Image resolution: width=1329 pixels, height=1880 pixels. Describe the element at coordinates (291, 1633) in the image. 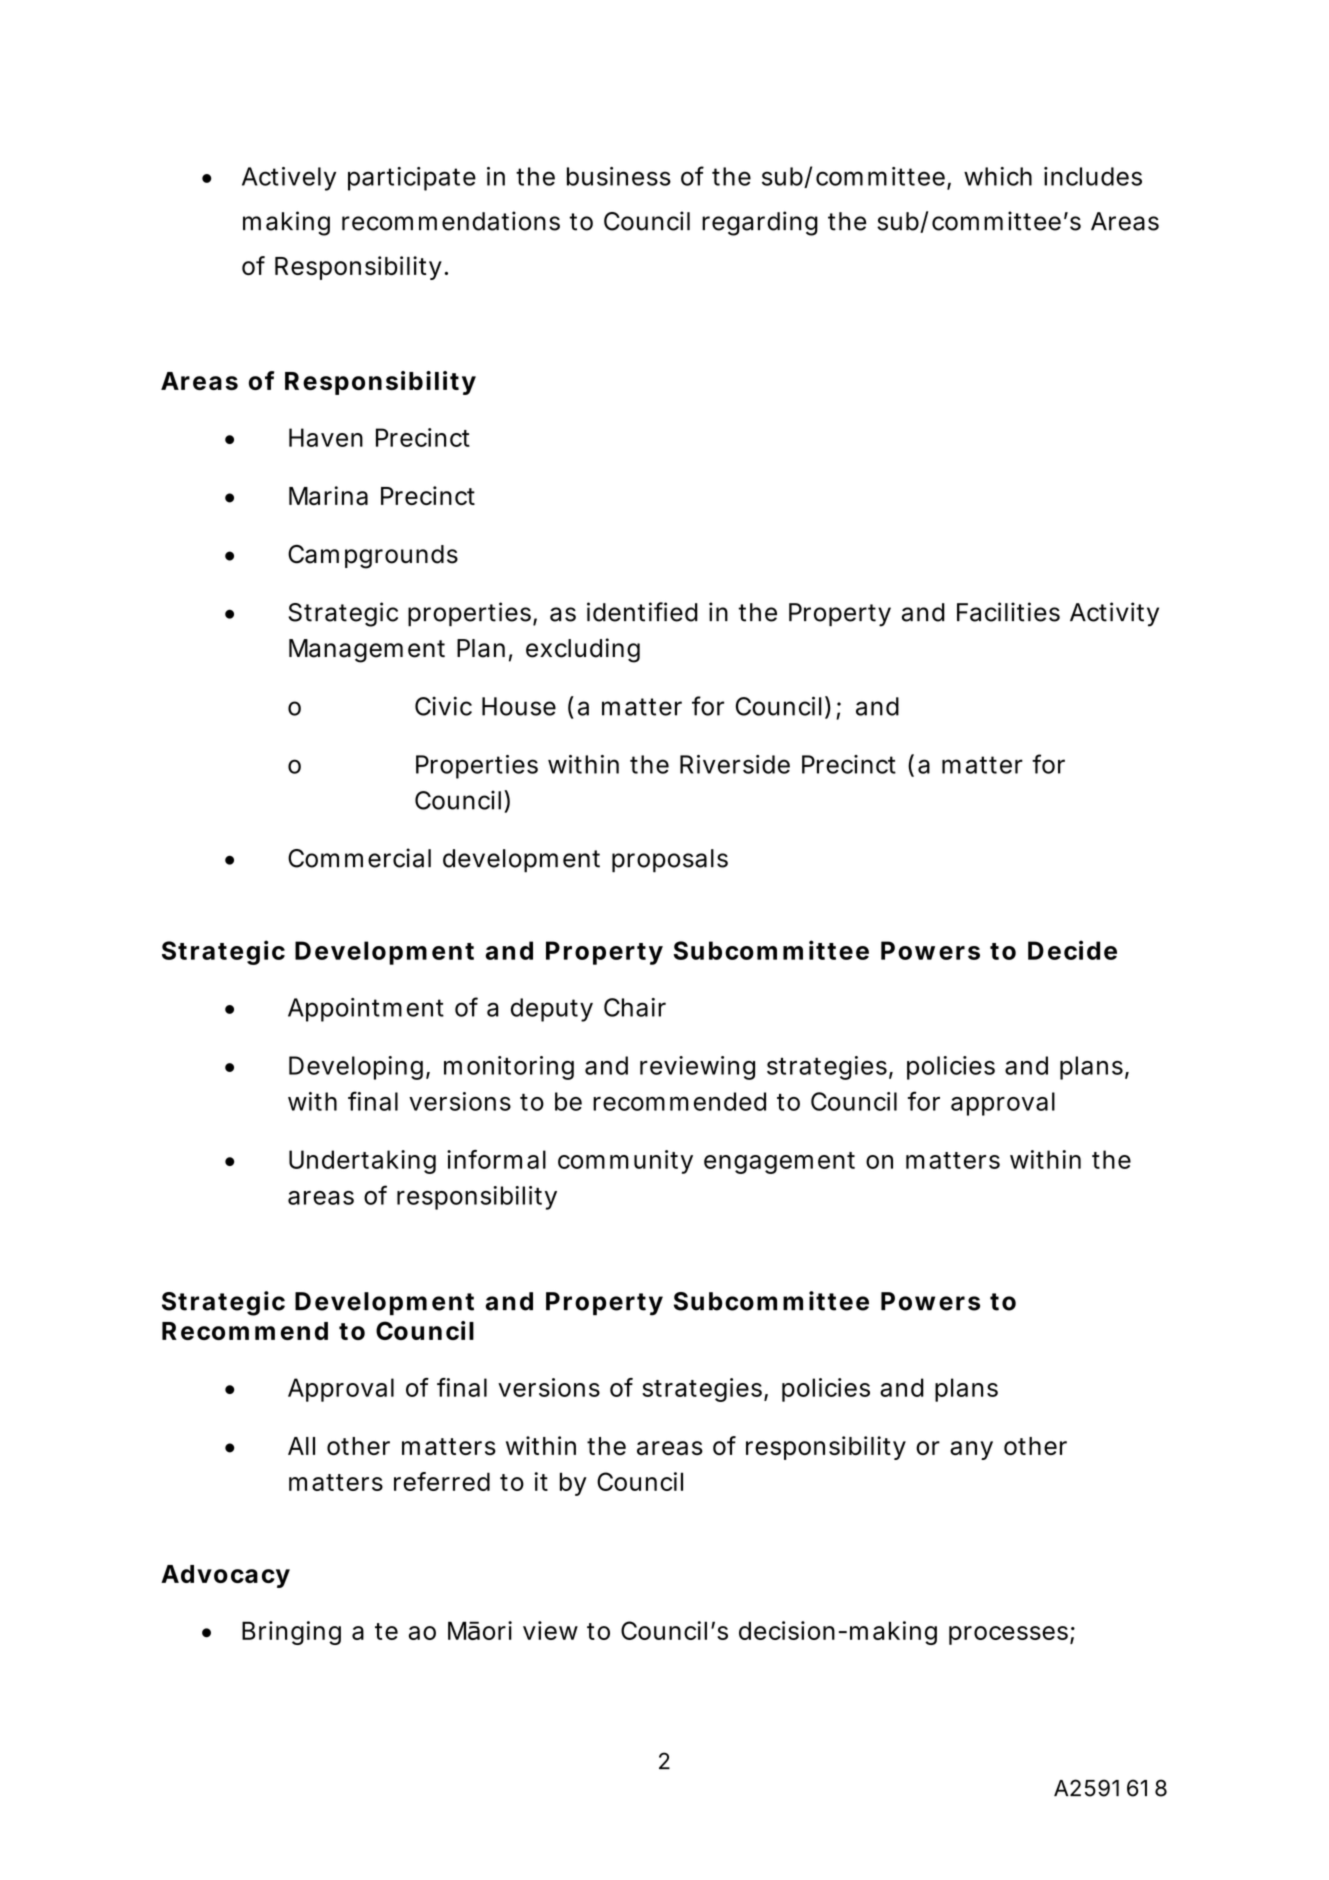

I see `Bringing` at that location.
